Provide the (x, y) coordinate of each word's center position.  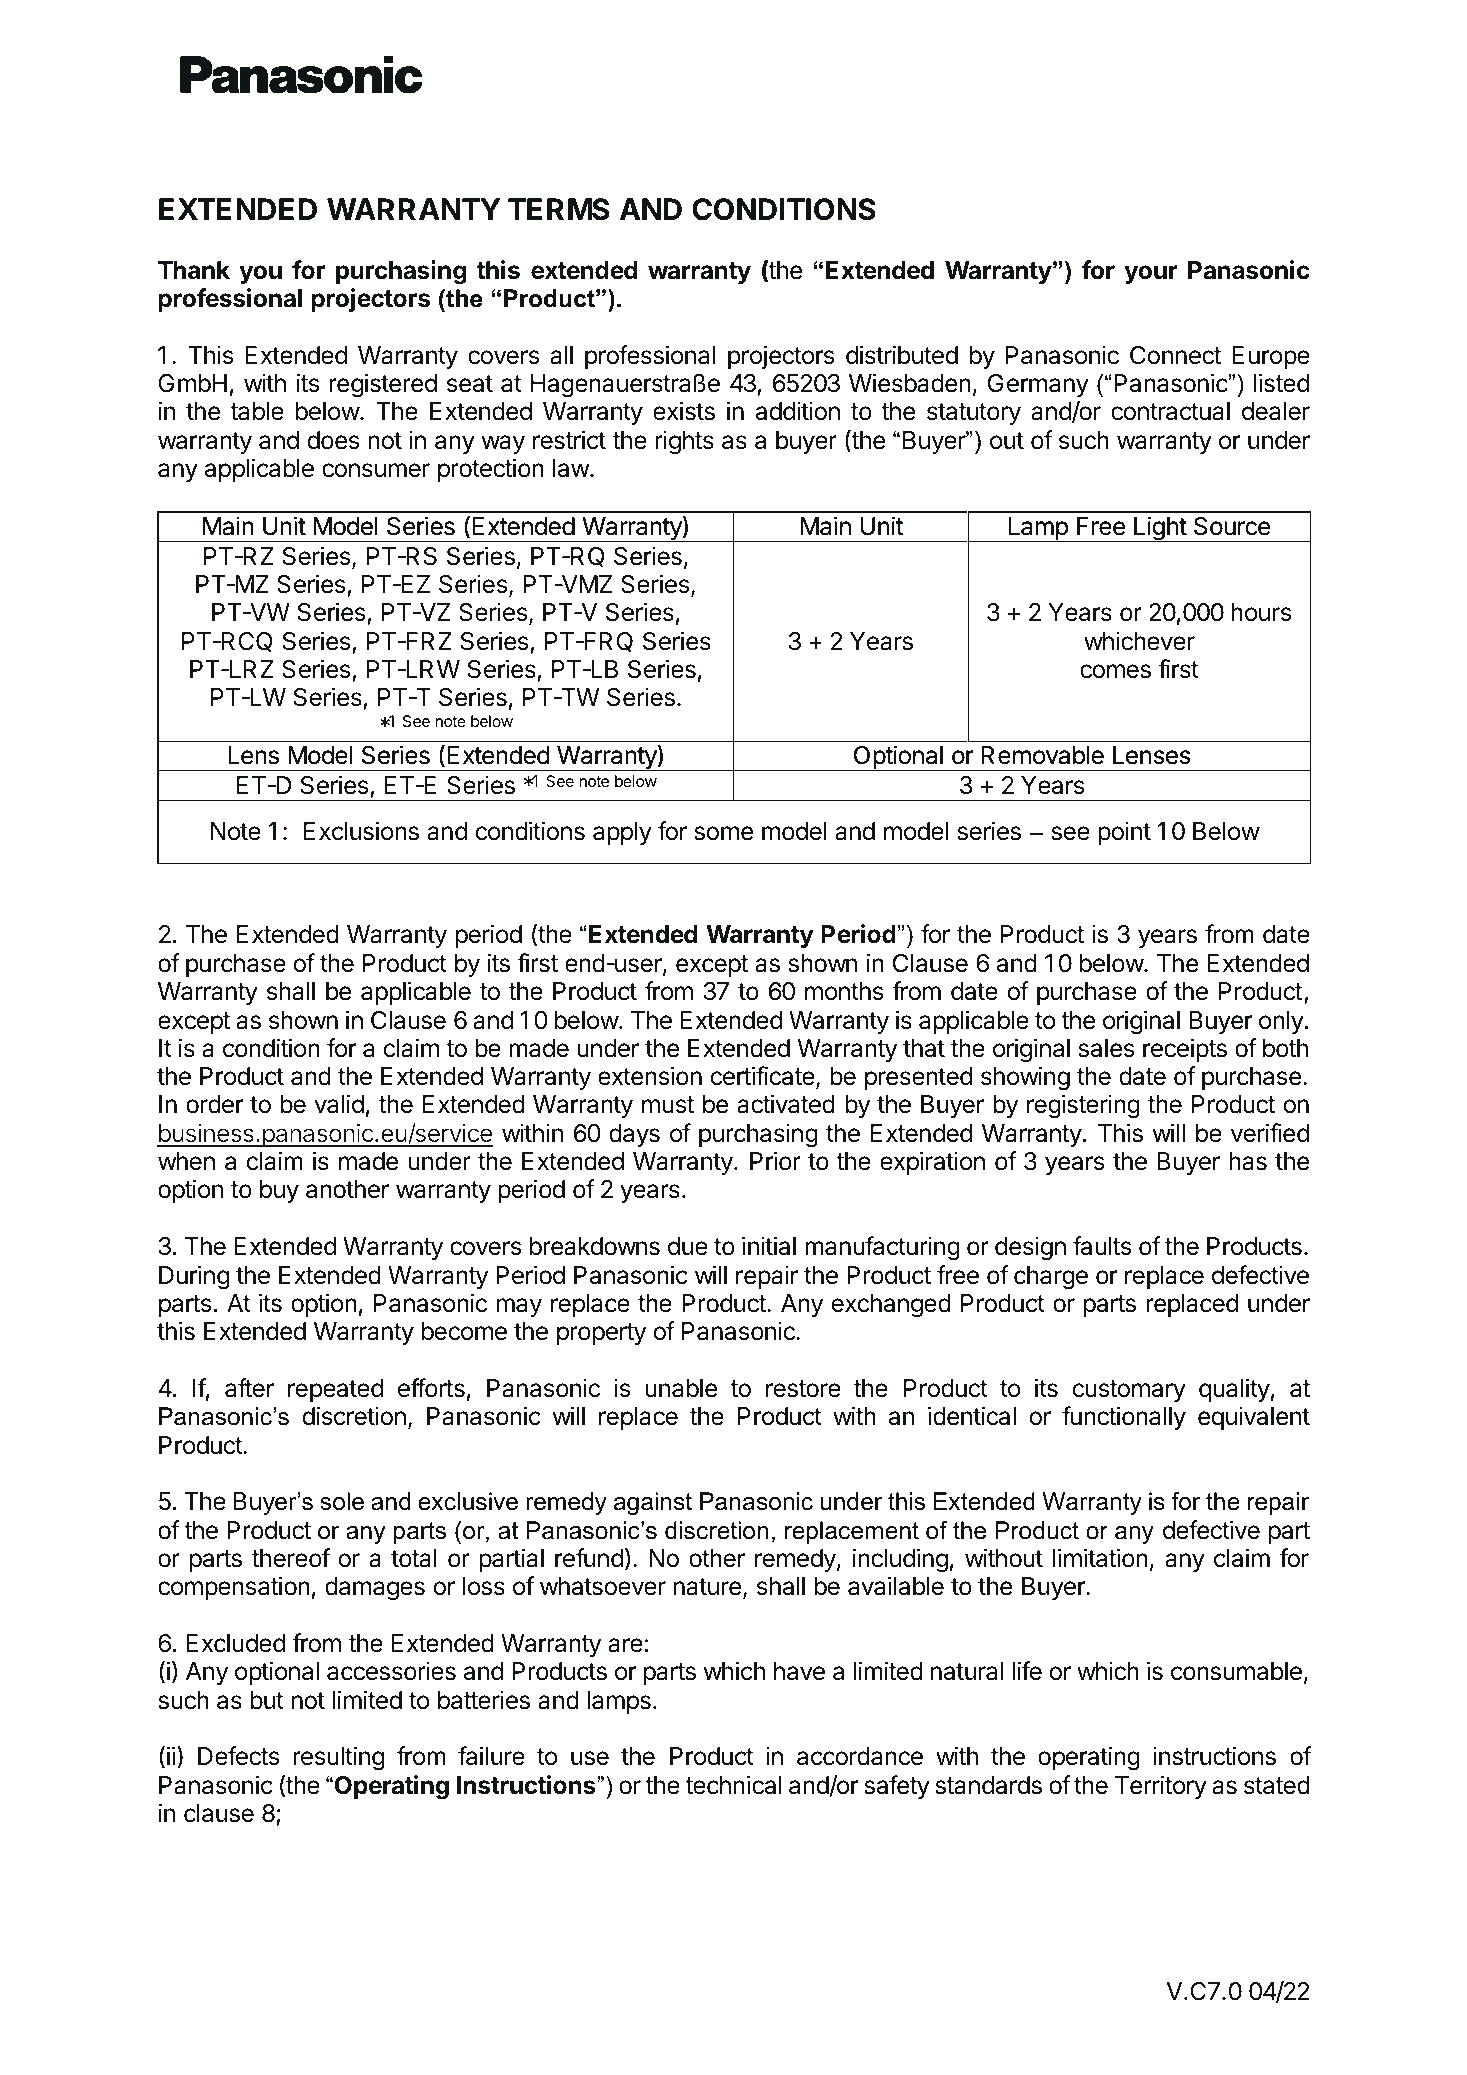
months (844, 991)
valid (339, 1104)
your (1151, 274)
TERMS (558, 209)
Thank (194, 270)
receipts (1185, 1050)
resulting (338, 1758)
